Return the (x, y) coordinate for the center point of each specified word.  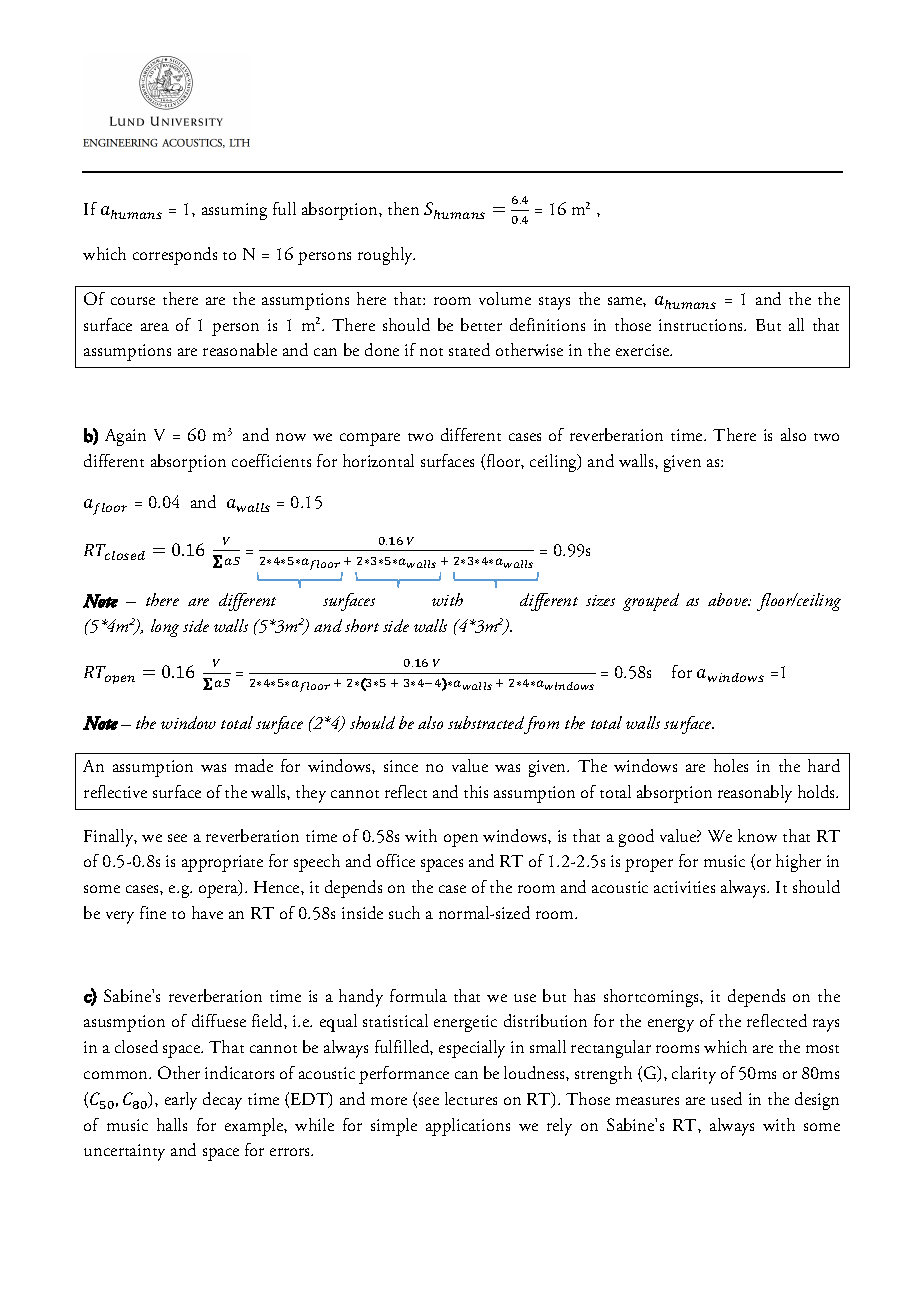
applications (468, 1127)
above (729, 599)
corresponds (175, 256)
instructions (702, 325)
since (401, 766)
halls (172, 1124)
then (403, 208)
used (726, 1098)
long (165, 628)
